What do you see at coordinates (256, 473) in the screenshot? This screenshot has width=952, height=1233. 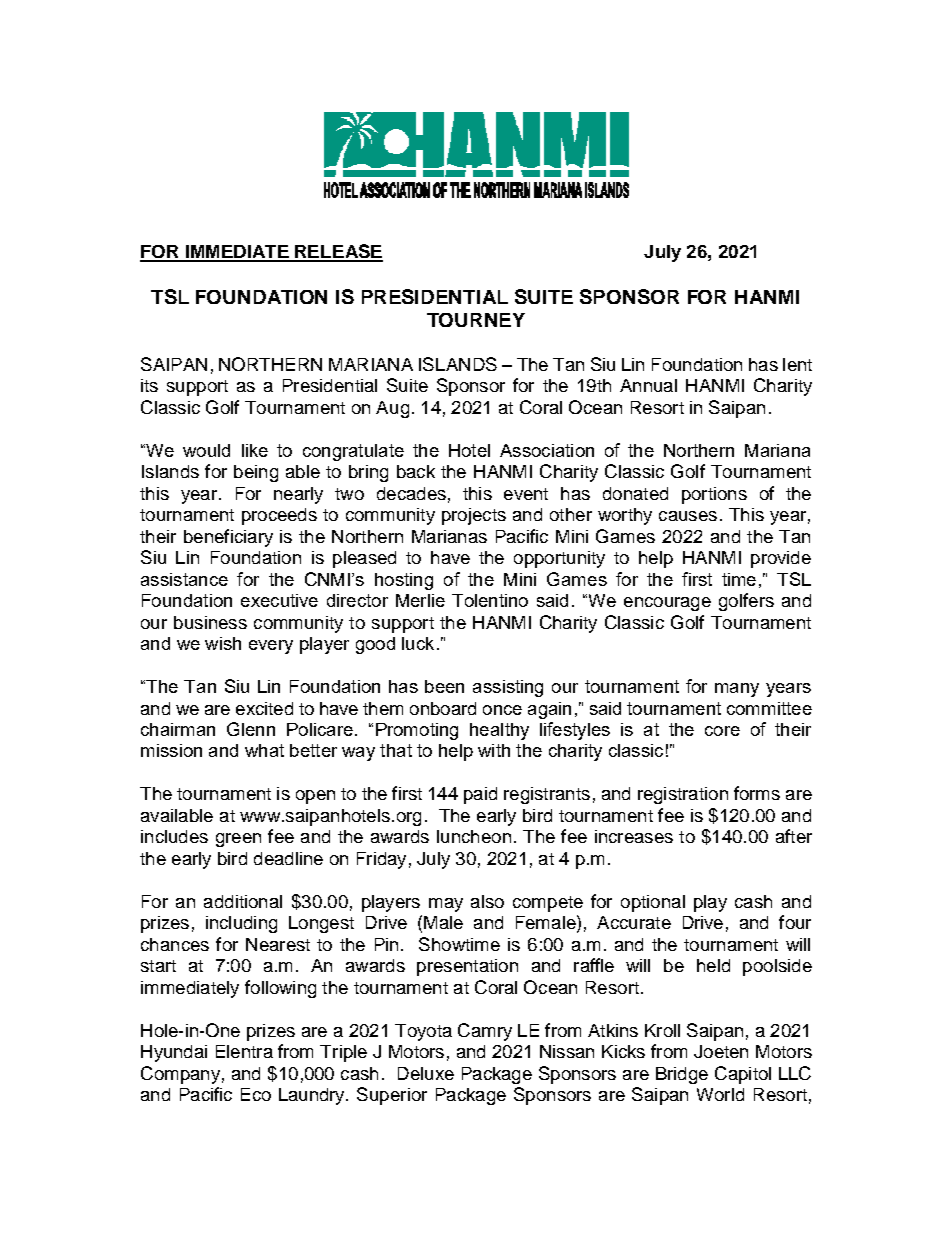 I see `being` at bounding box center [256, 473].
